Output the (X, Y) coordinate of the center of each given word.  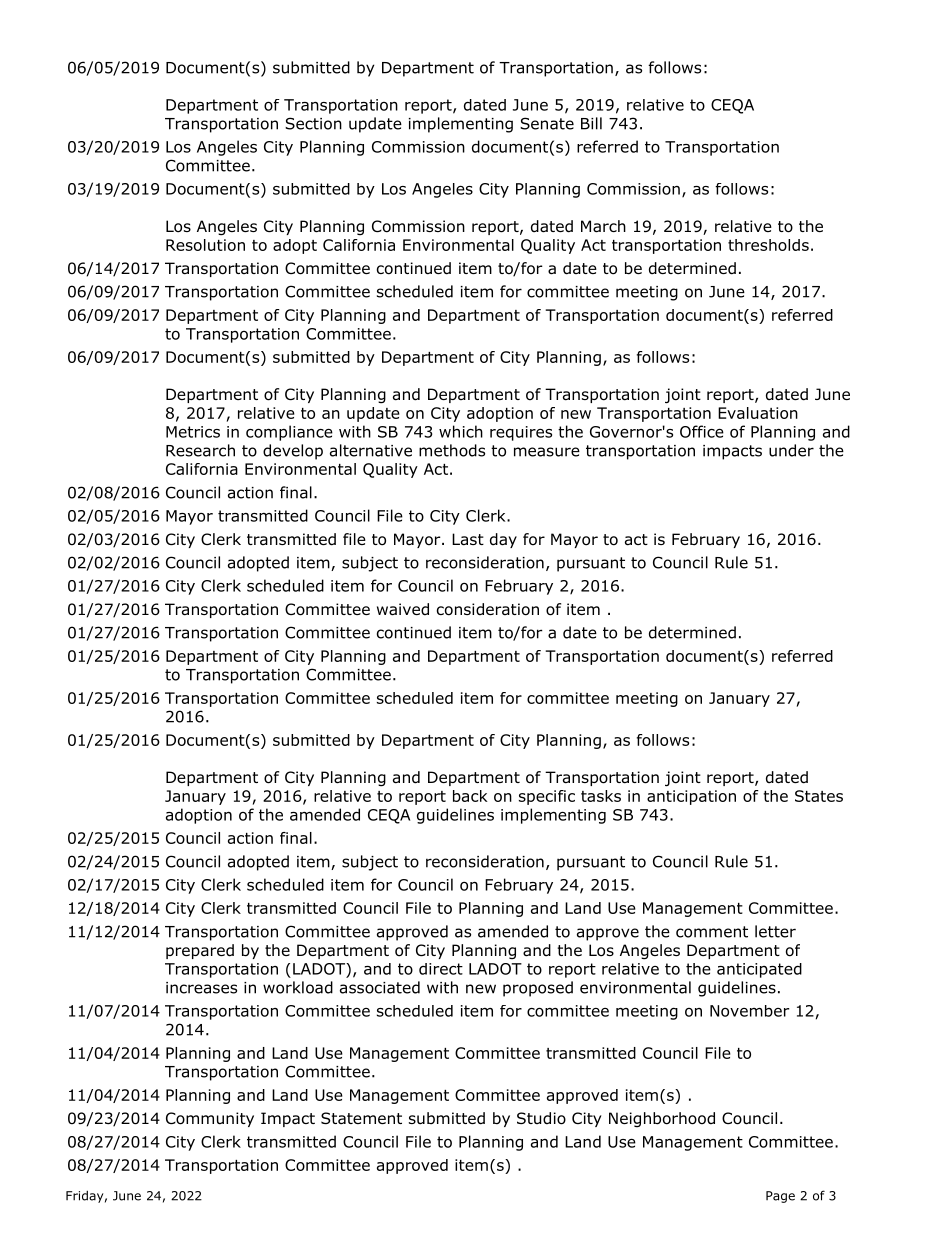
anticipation (691, 797)
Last (468, 539)
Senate (547, 123)
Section (313, 123)
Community (210, 1119)
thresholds (768, 245)
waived (403, 609)
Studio (541, 1118)
